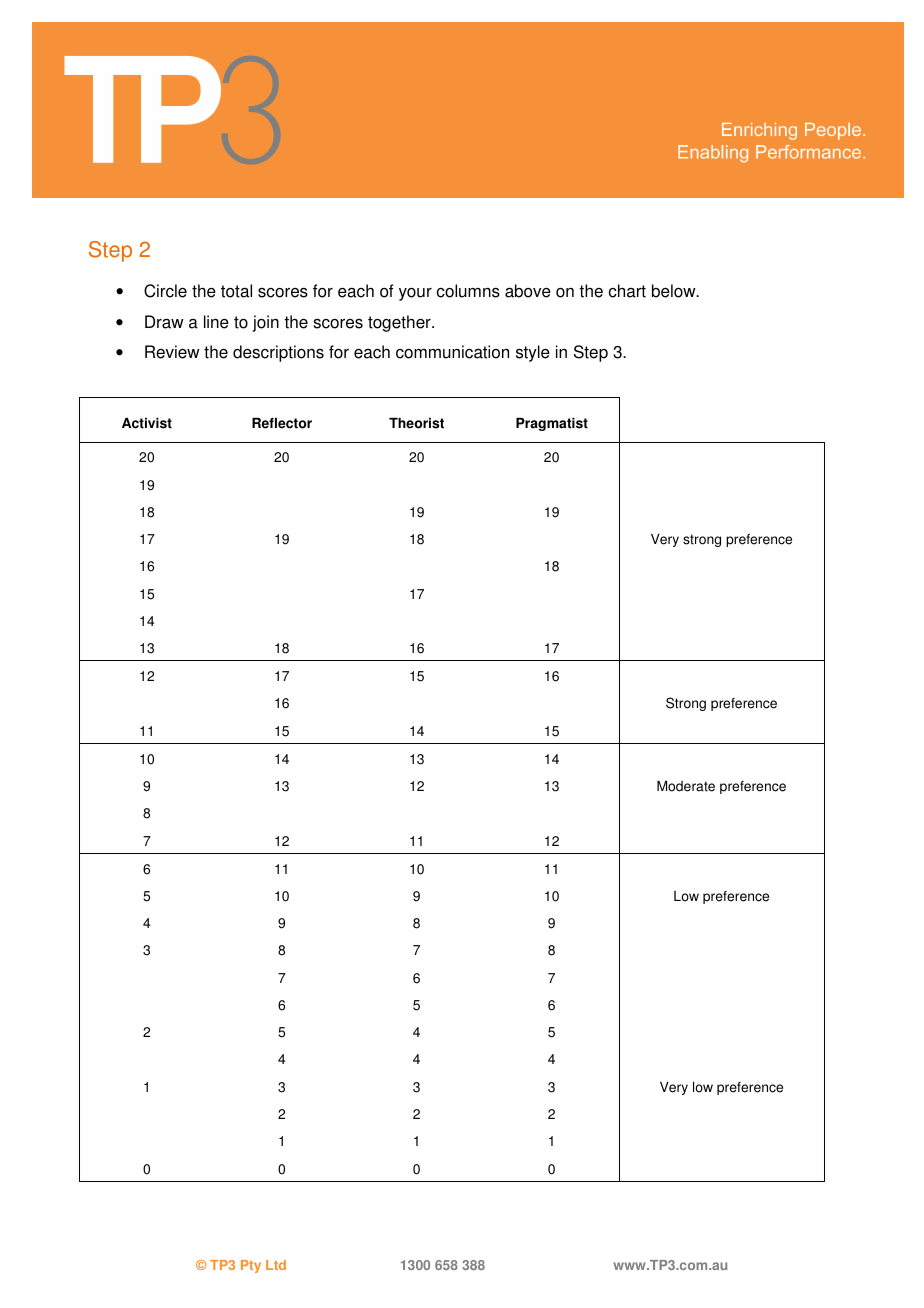 The image size is (924, 1308). Describe the element at coordinates (216, 322) in the page. I see `line` at that location.
